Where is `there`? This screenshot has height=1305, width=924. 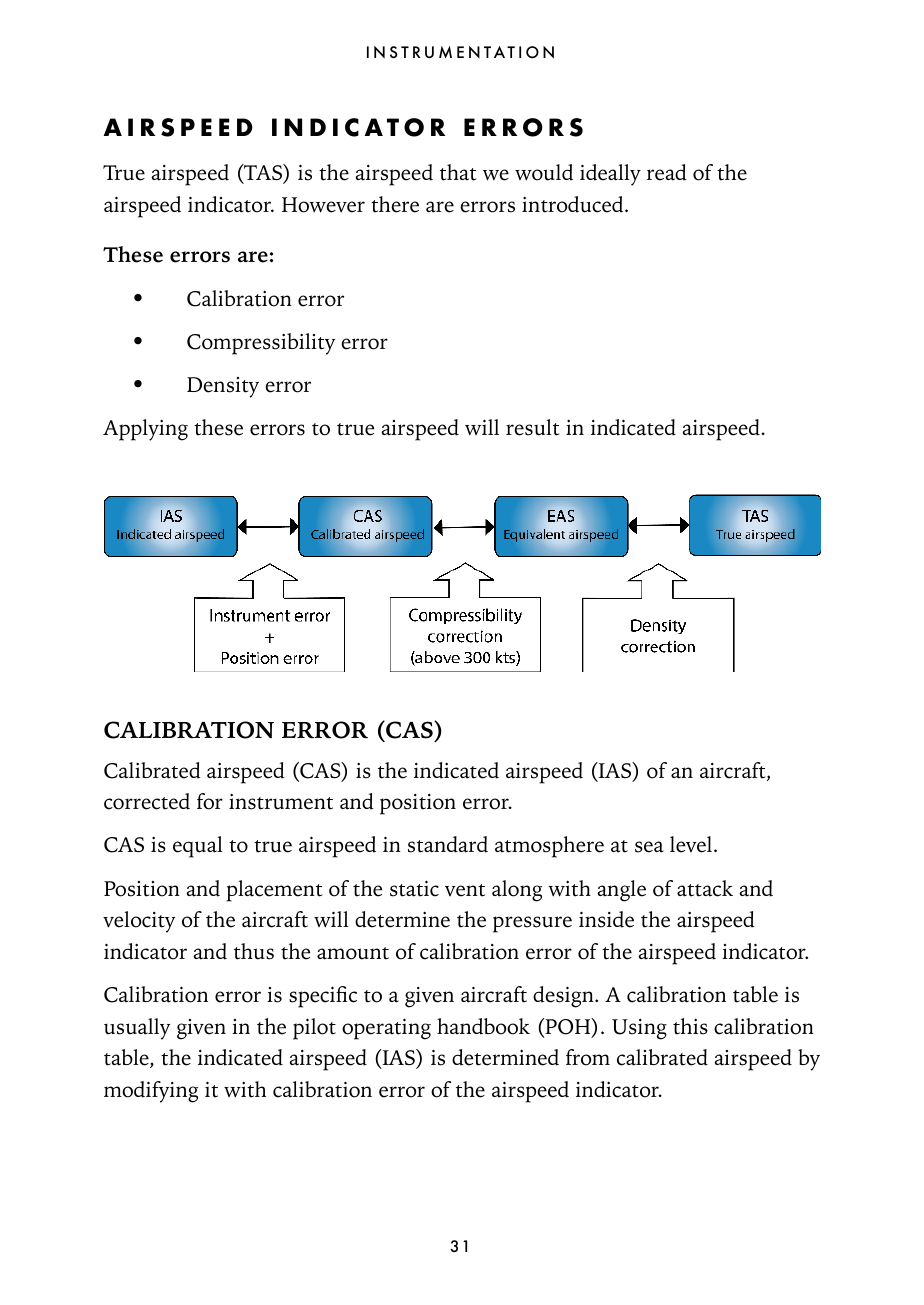 there is located at coordinates (395, 204).
